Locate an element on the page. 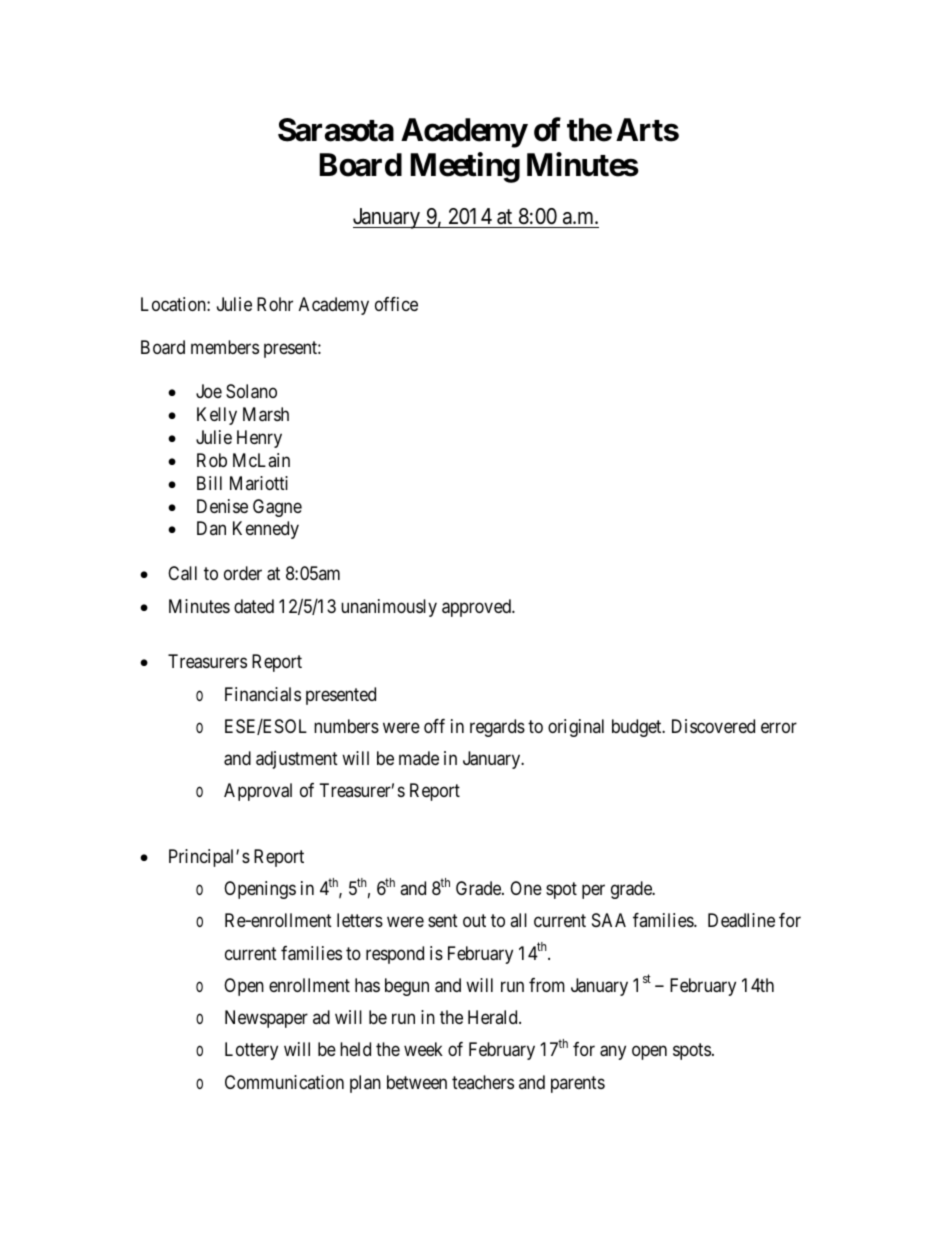 This document has height=1233, width=952. office is located at coordinates (396, 304).
